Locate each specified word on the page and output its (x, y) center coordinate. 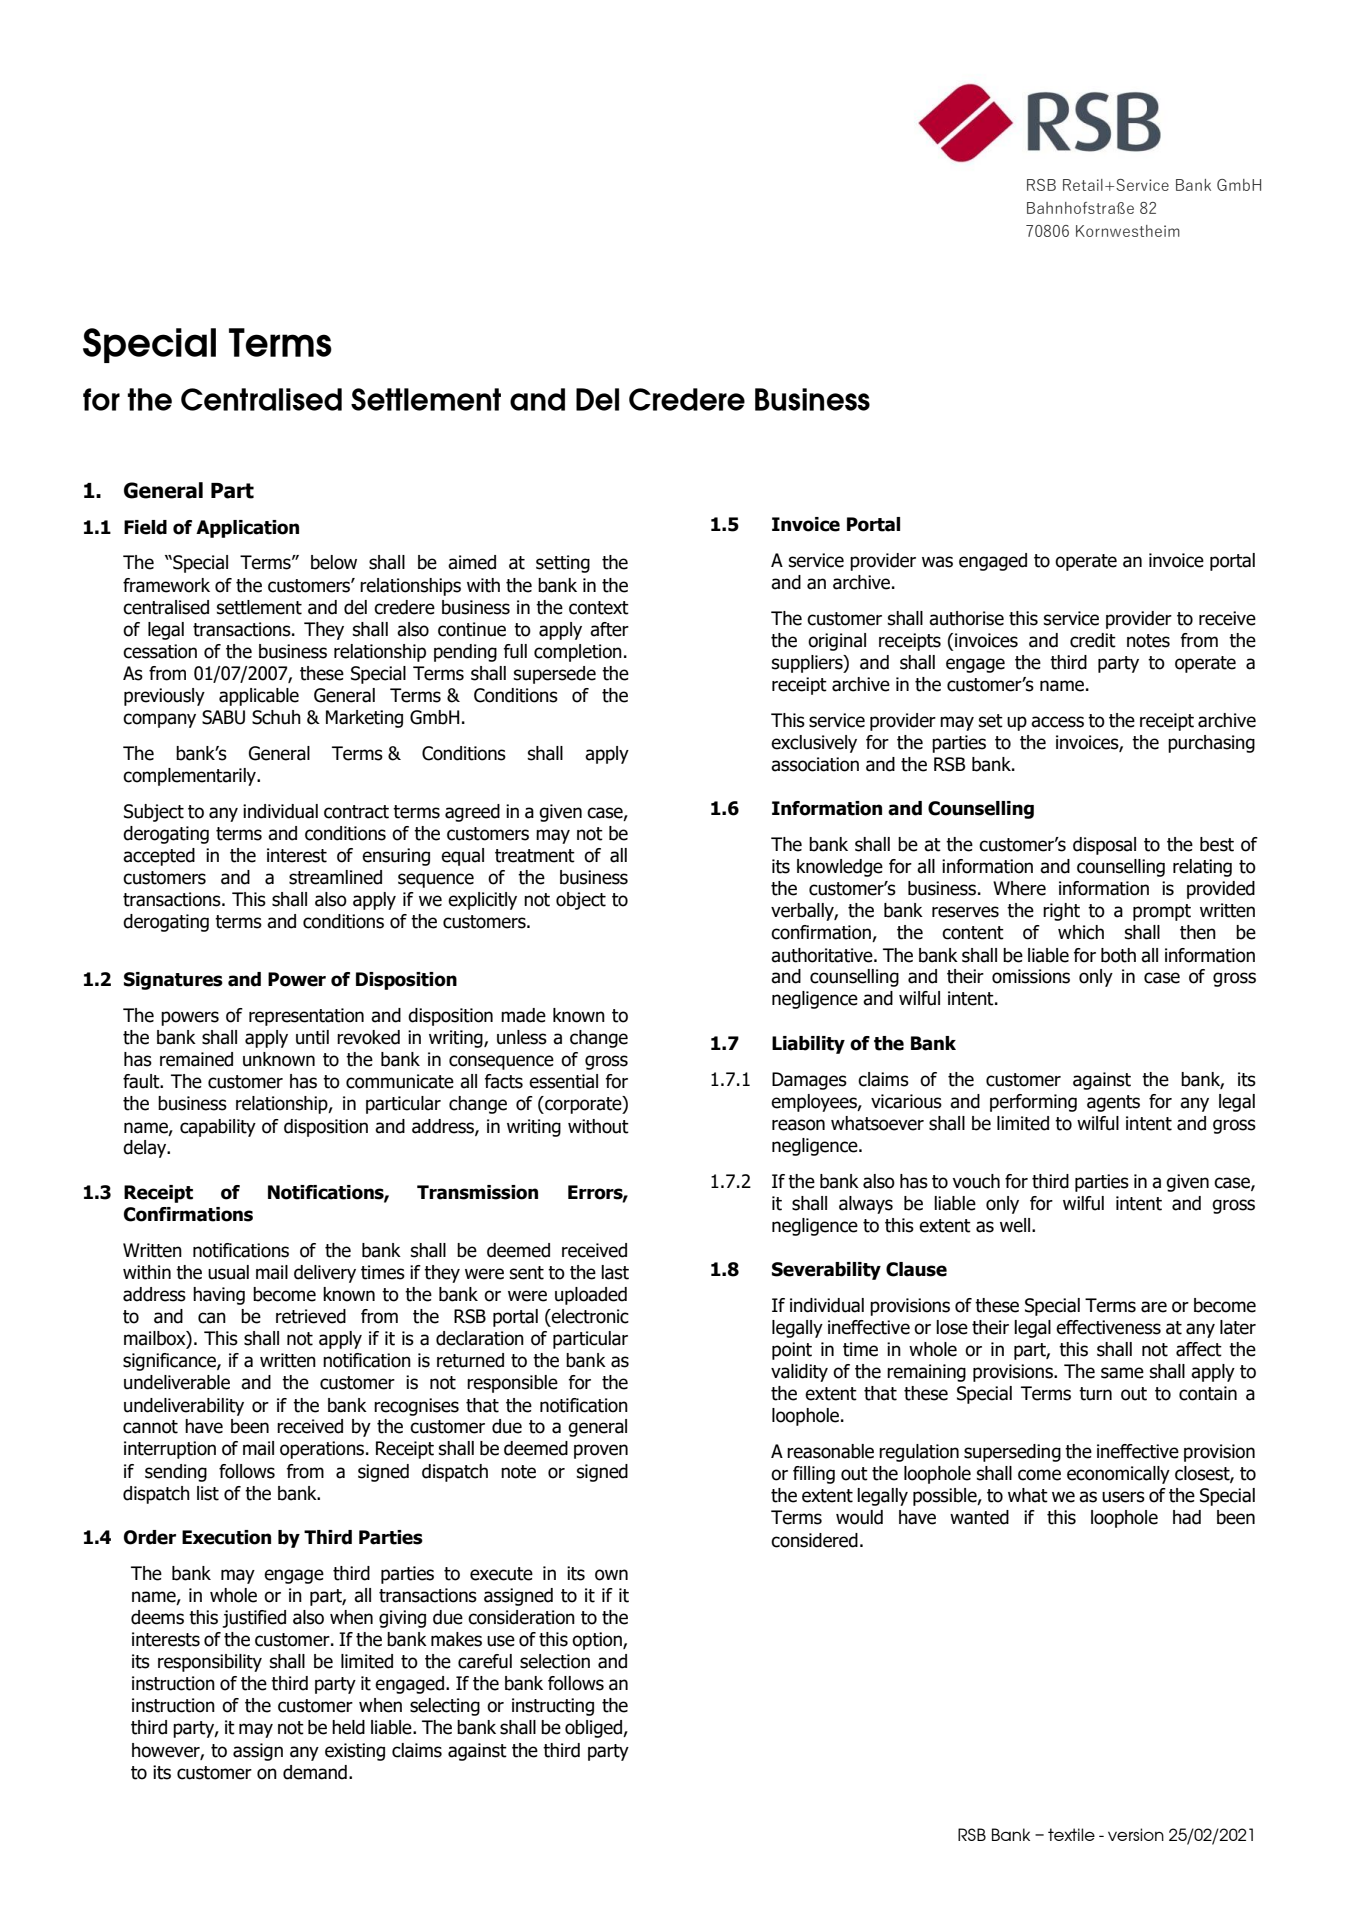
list (208, 1493)
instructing (553, 1707)
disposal (1104, 846)
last (615, 1272)
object (581, 901)
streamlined (335, 877)
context (599, 608)
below (334, 562)
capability (218, 1128)
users (1123, 1497)
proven (601, 1451)
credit (1093, 640)
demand (315, 1772)
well (1016, 1225)
